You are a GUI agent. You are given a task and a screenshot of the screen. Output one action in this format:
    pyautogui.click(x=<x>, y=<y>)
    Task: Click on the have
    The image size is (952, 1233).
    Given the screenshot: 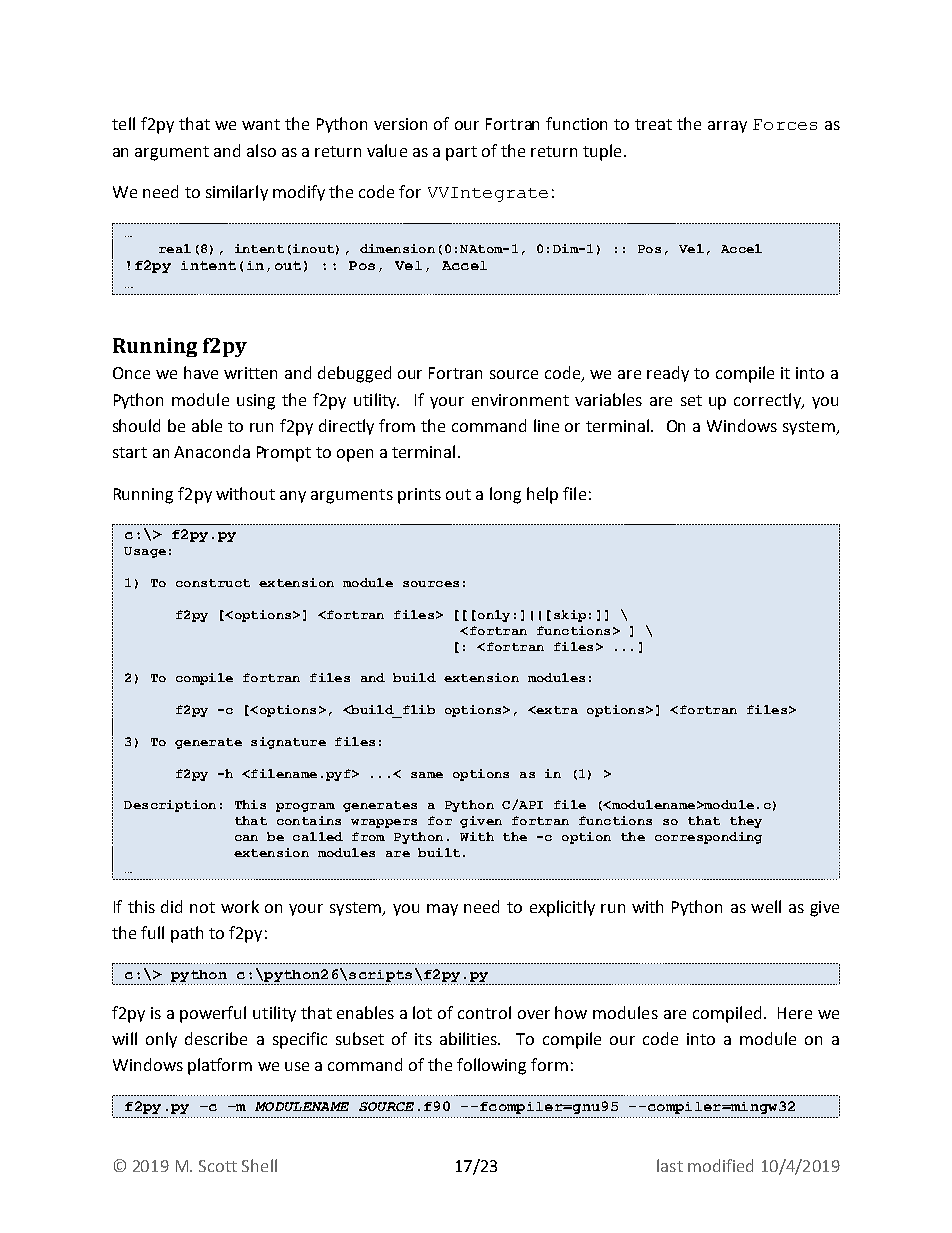 What is the action you would take?
    pyautogui.click(x=201, y=372)
